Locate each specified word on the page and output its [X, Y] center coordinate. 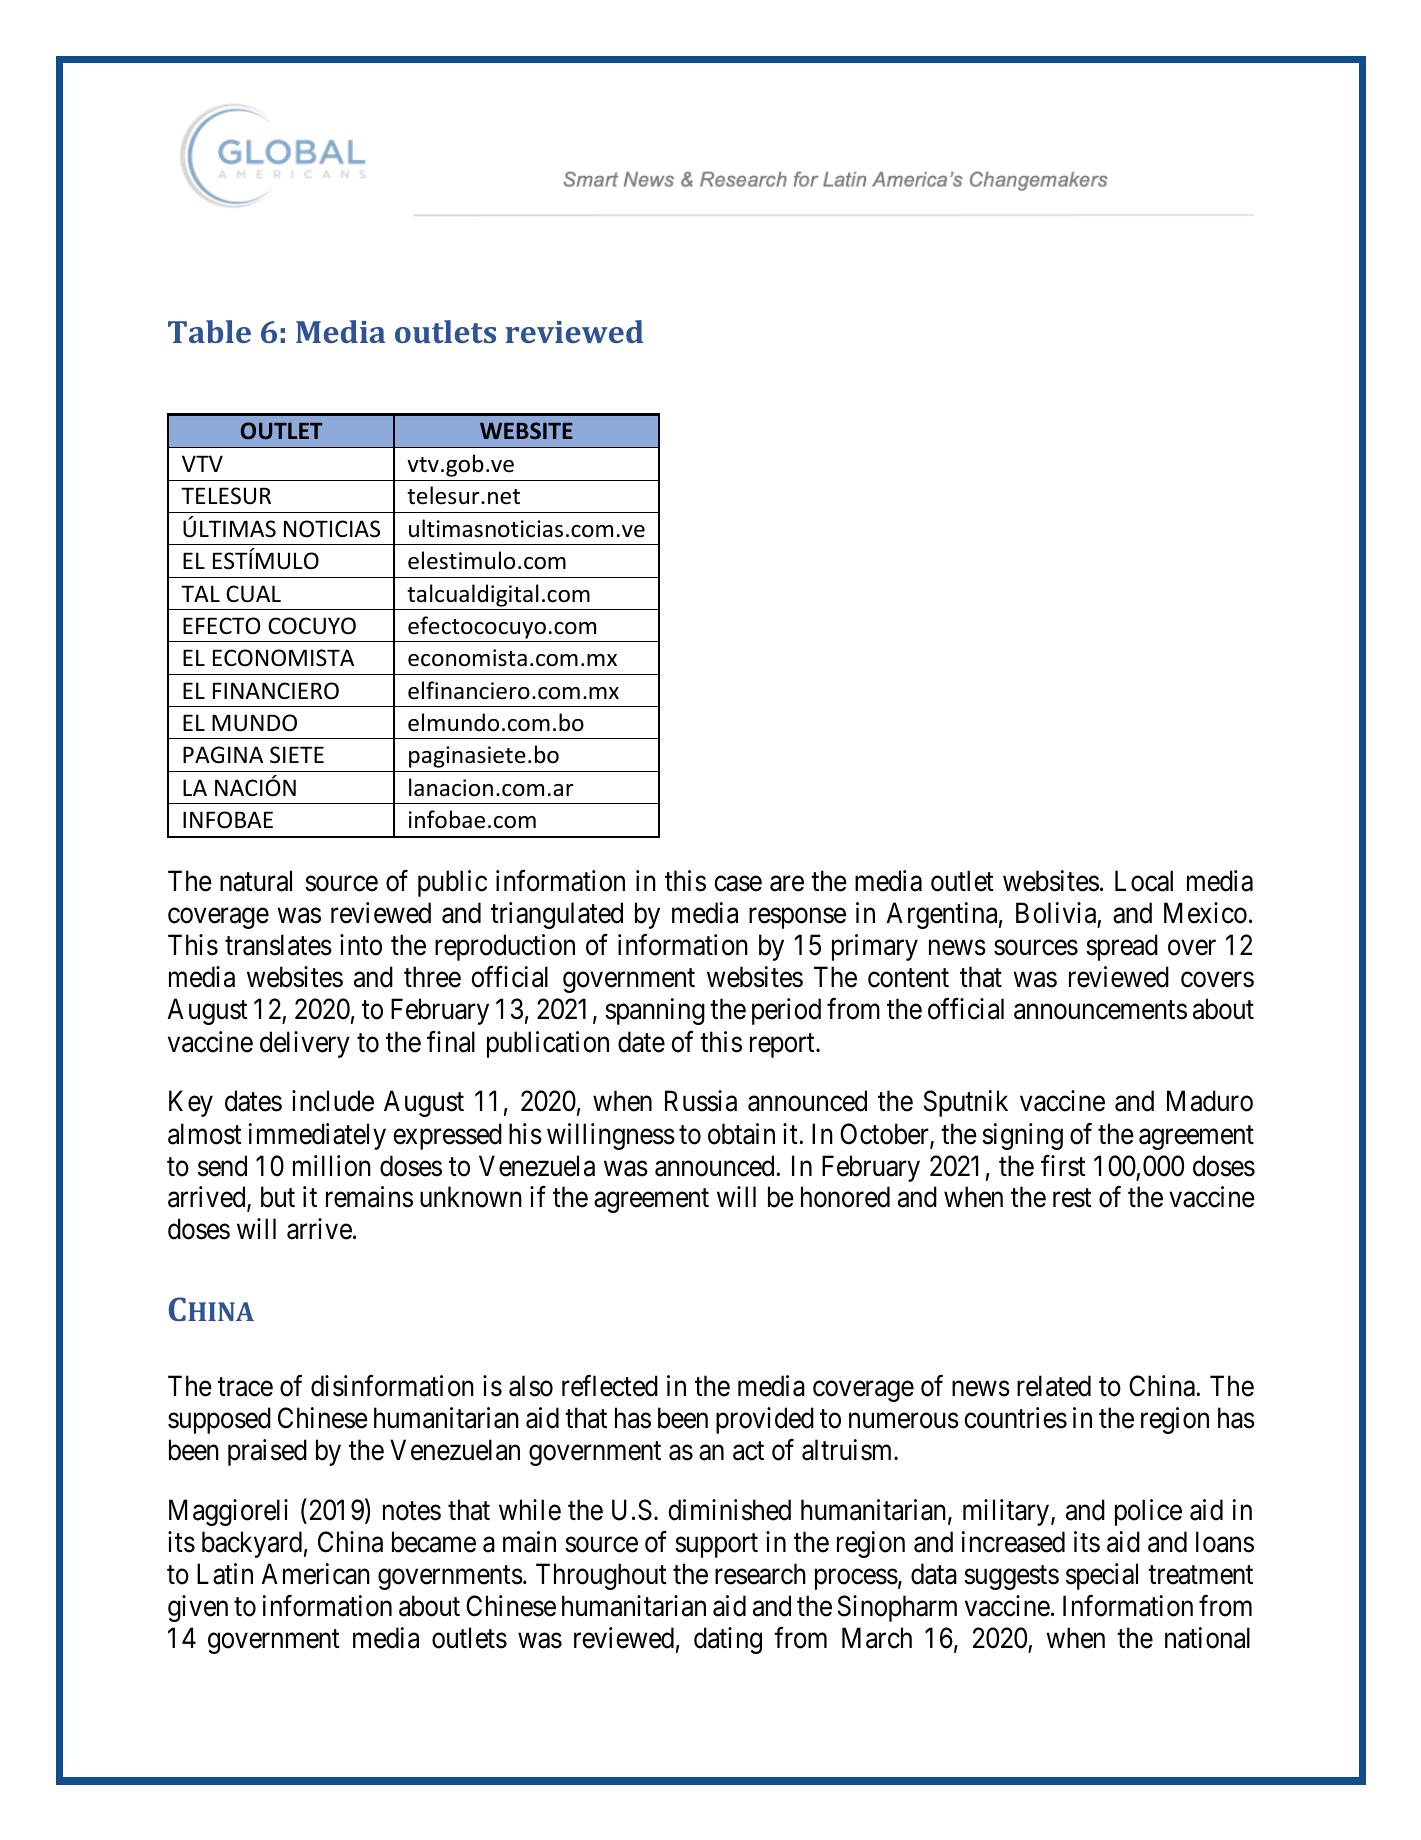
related [1054, 1386]
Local [1144, 881]
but [278, 1197]
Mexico [1205, 913]
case [738, 884]
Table [209, 331]
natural [256, 881]
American [315, 1574]
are [787, 884]
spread [1122, 947]
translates [278, 945]
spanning [655, 1011]
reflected [610, 1386]
